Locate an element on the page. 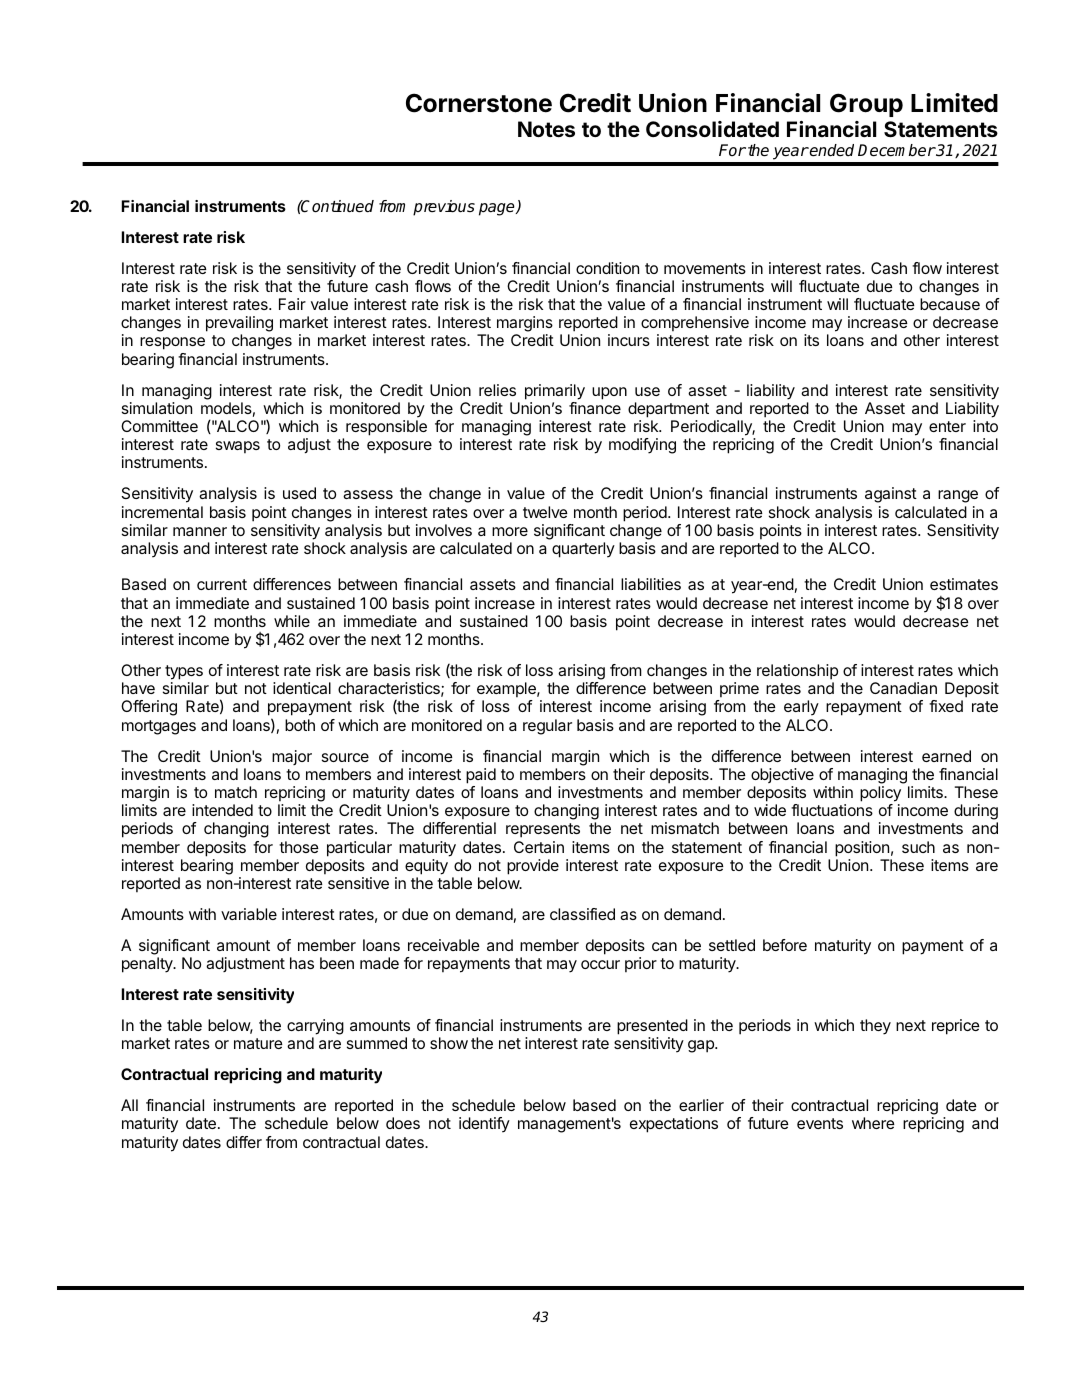 The width and height of the image is (1081, 1398). Notes is located at coordinates (546, 129).
